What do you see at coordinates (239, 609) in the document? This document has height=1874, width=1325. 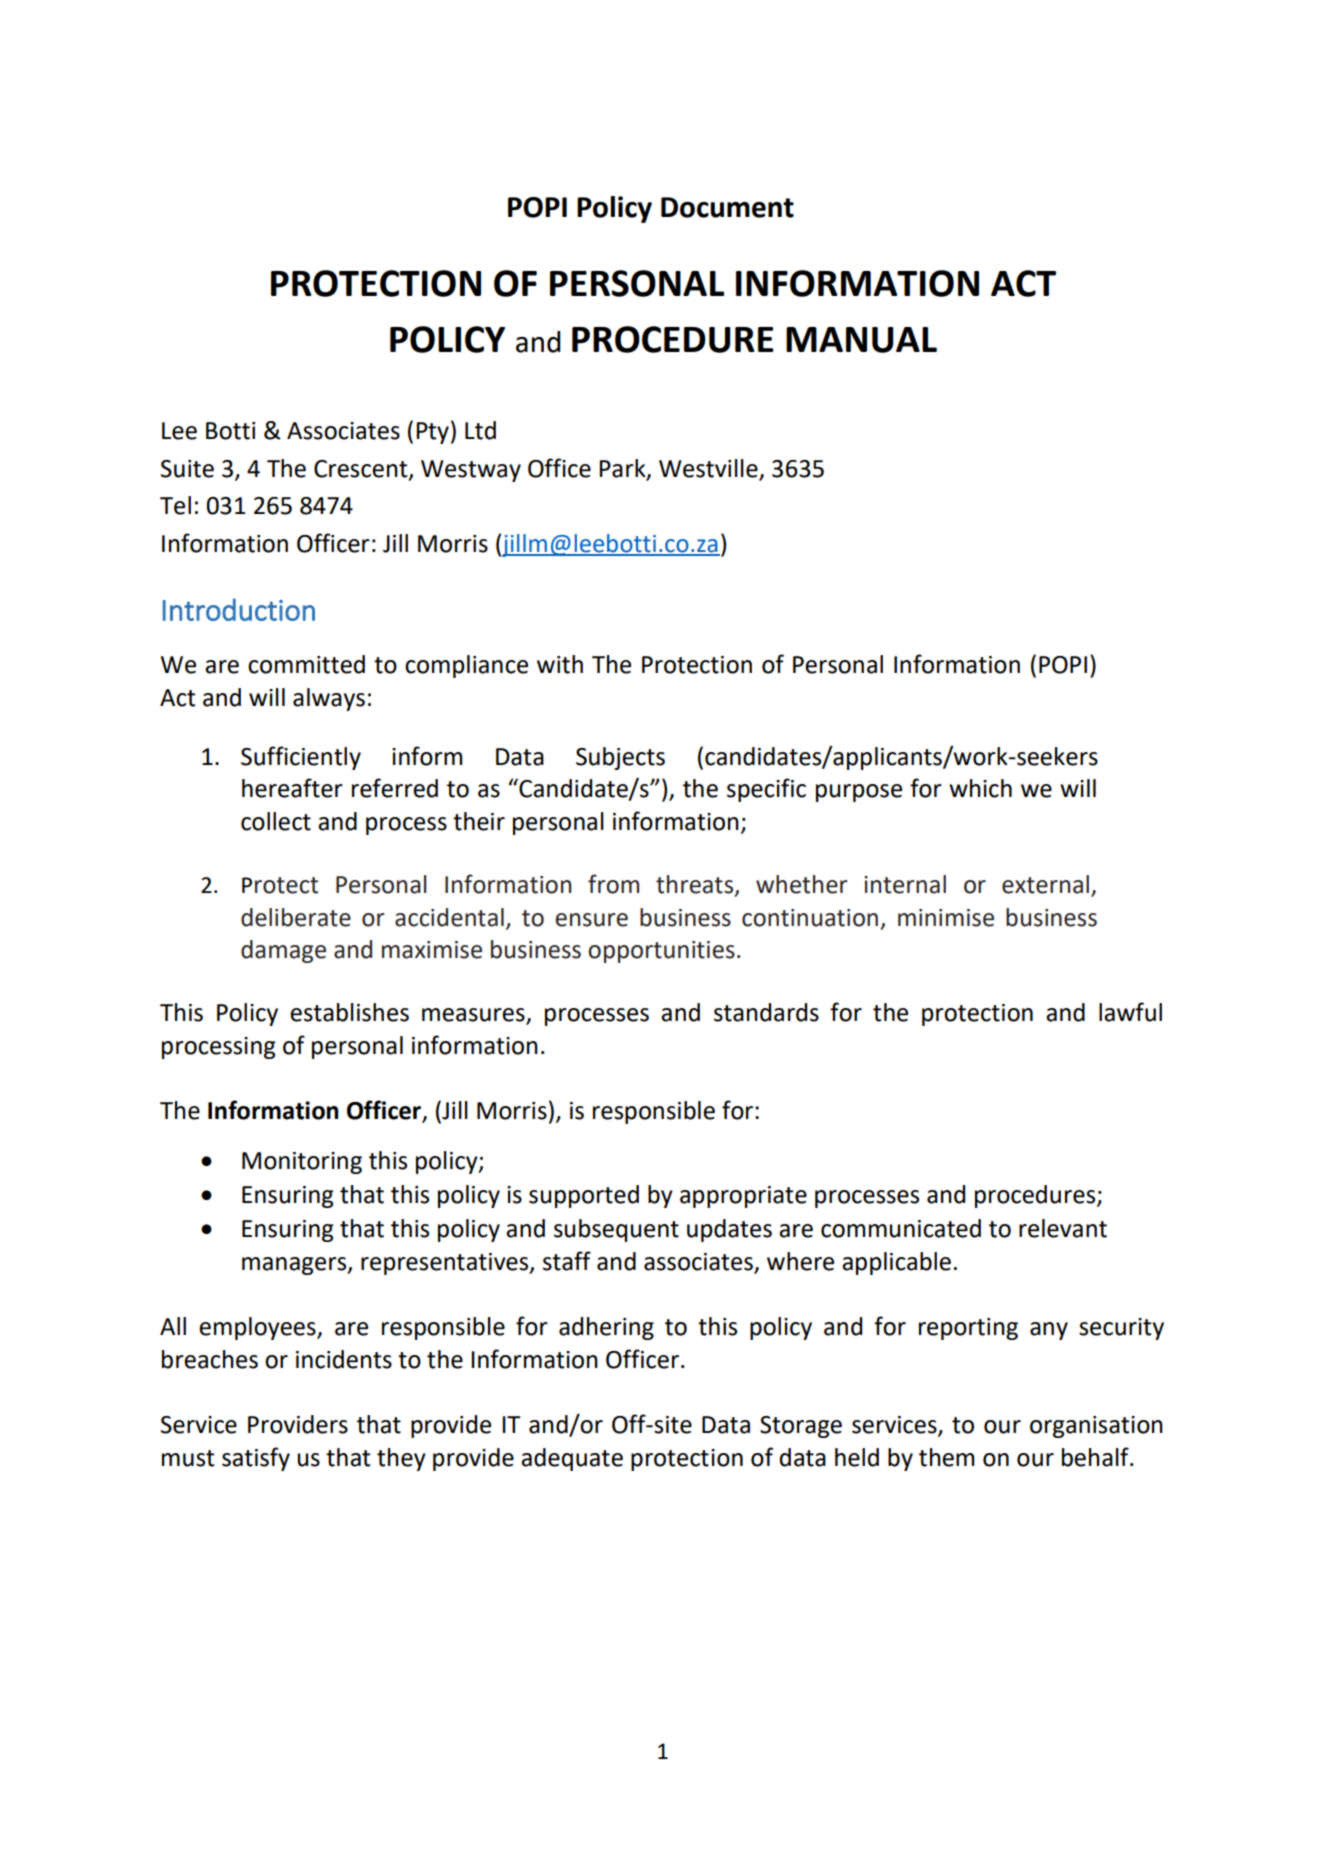 I see `Introduction` at bounding box center [239, 609].
